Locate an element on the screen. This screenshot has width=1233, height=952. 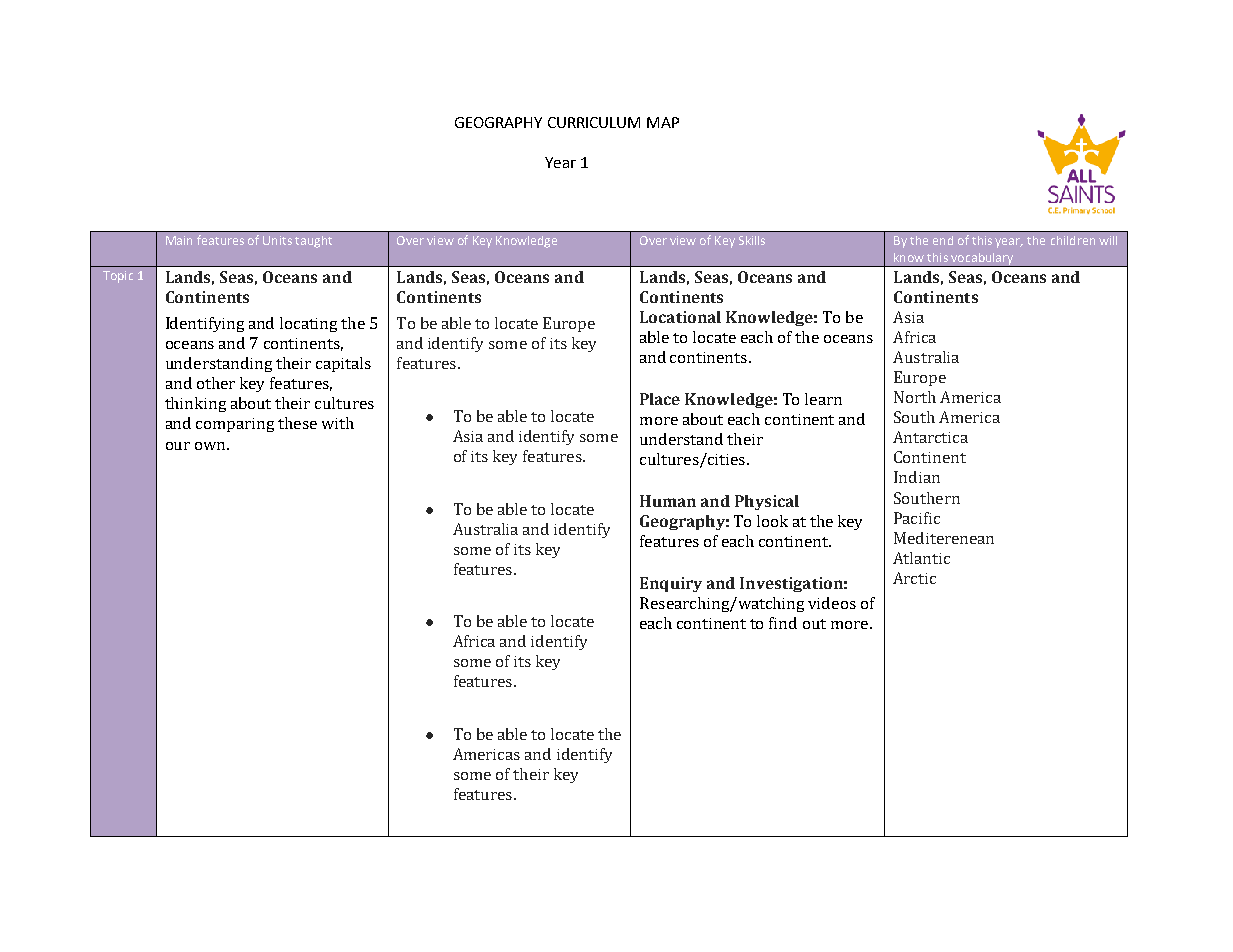
MAP is located at coordinates (663, 122).
